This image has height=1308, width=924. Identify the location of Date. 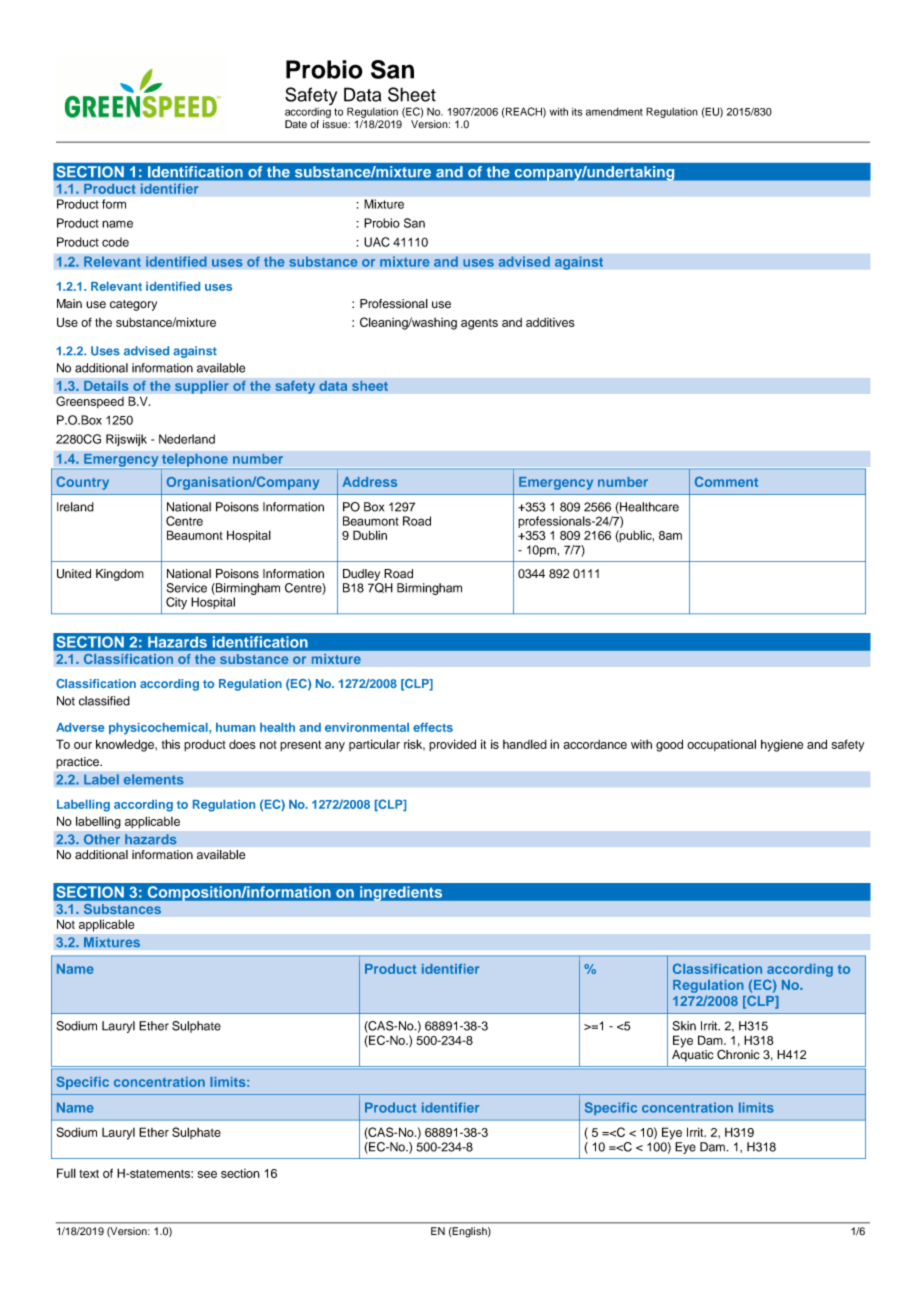
(296, 124).
